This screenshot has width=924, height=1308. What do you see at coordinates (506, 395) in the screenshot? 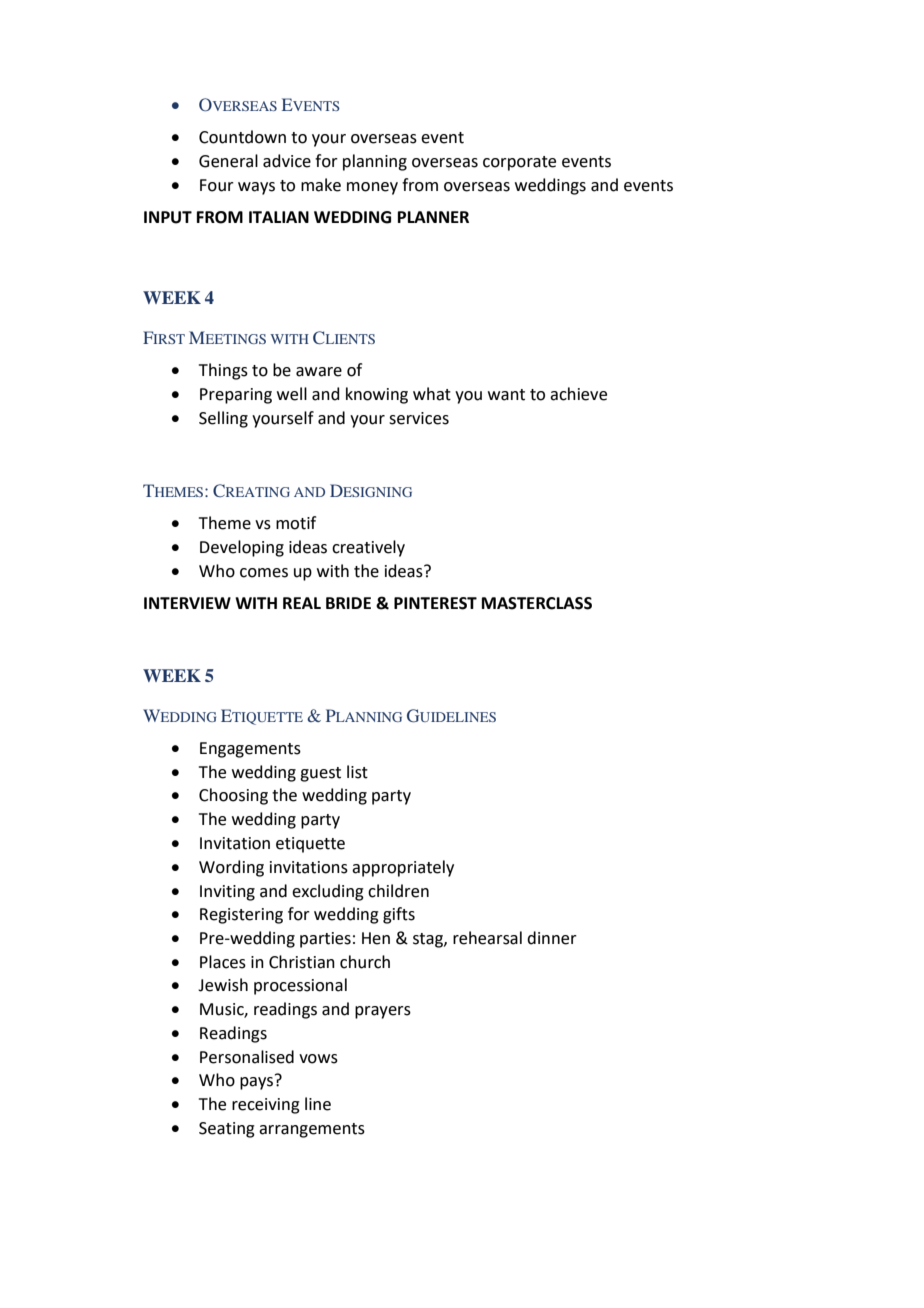
I see `want` at bounding box center [506, 395].
